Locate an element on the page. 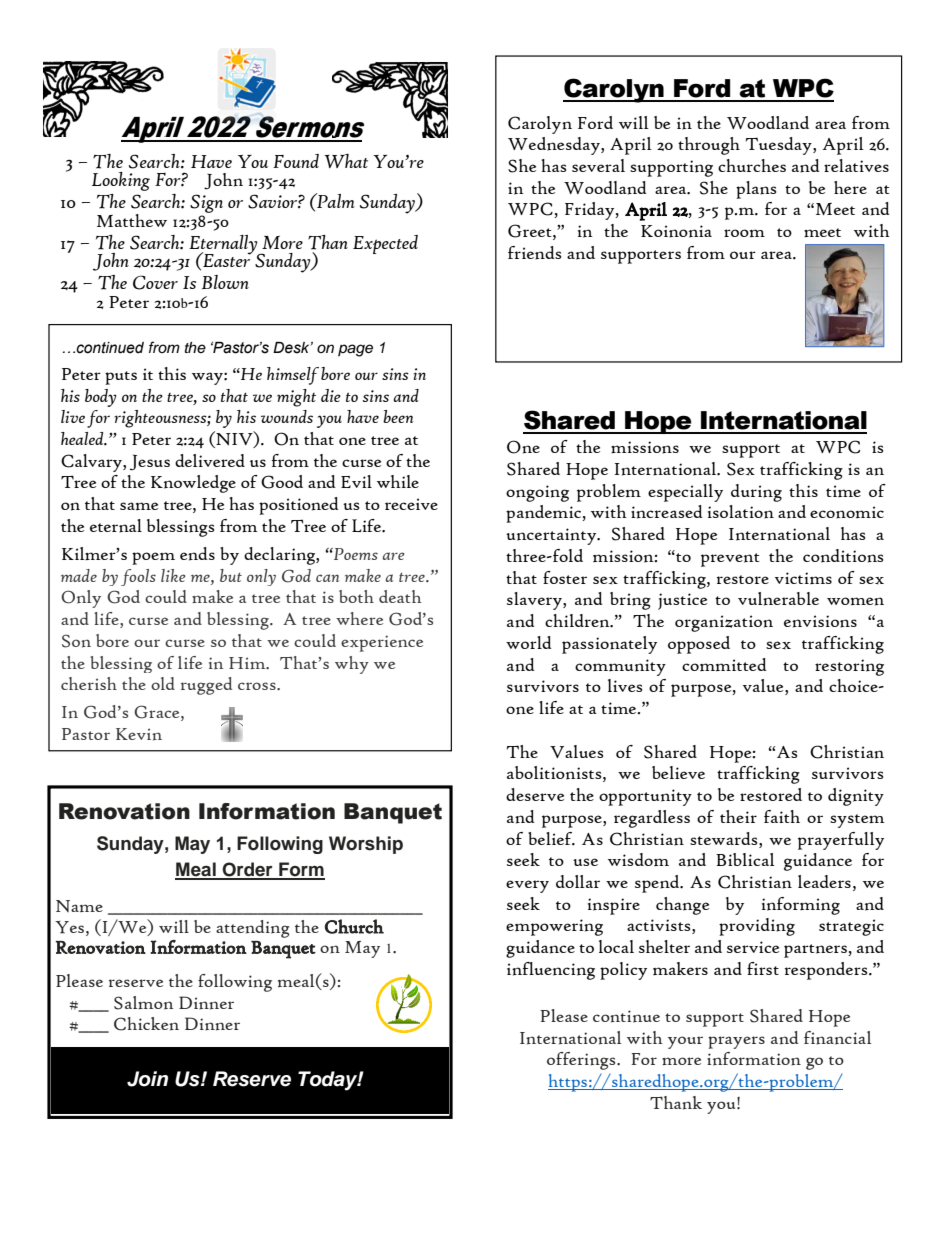  Wednesday is located at coordinates (555, 146).
